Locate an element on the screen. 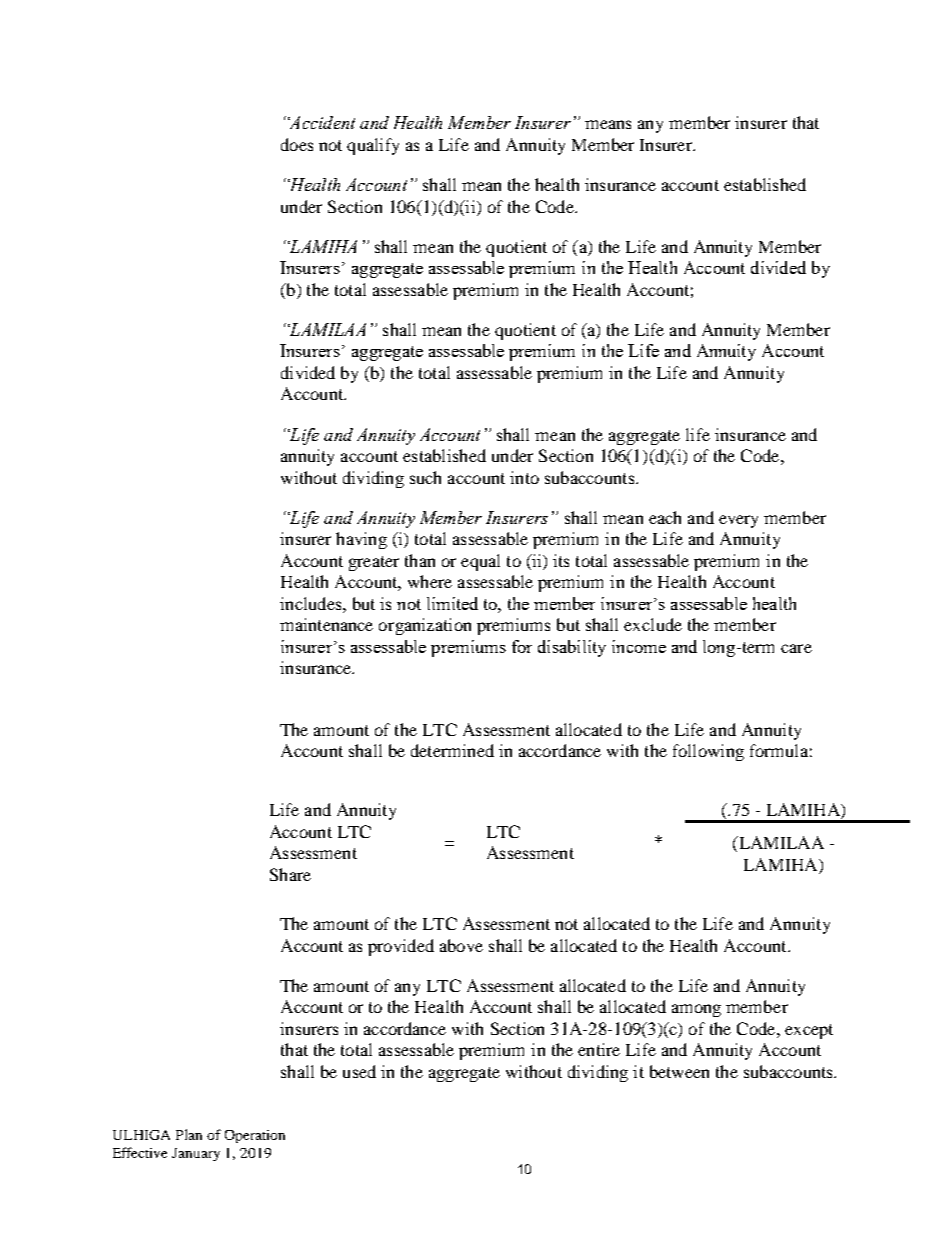 The width and height of the screenshot is (952, 1233). qualify is located at coordinates (373, 146).
